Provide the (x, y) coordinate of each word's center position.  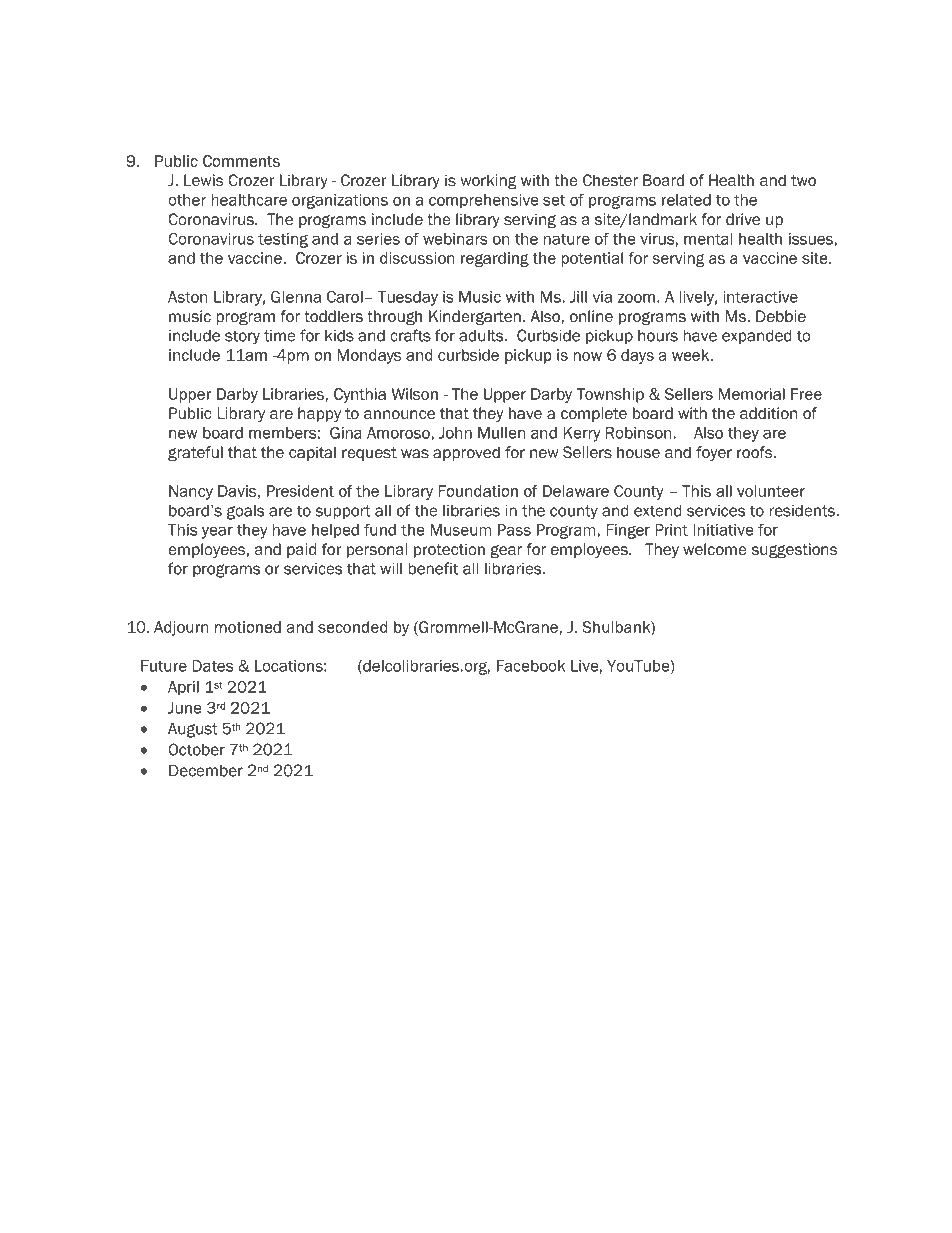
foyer (714, 453)
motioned (248, 627)
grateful (195, 454)
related (686, 200)
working (489, 181)
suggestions (794, 551)
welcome (715, 549)
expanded (756, 336)
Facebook (531, 666)
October (196, 749)
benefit (433, 568)
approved (466, 453)
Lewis (203, 180)
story (242, 337)
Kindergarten (475, 318)
